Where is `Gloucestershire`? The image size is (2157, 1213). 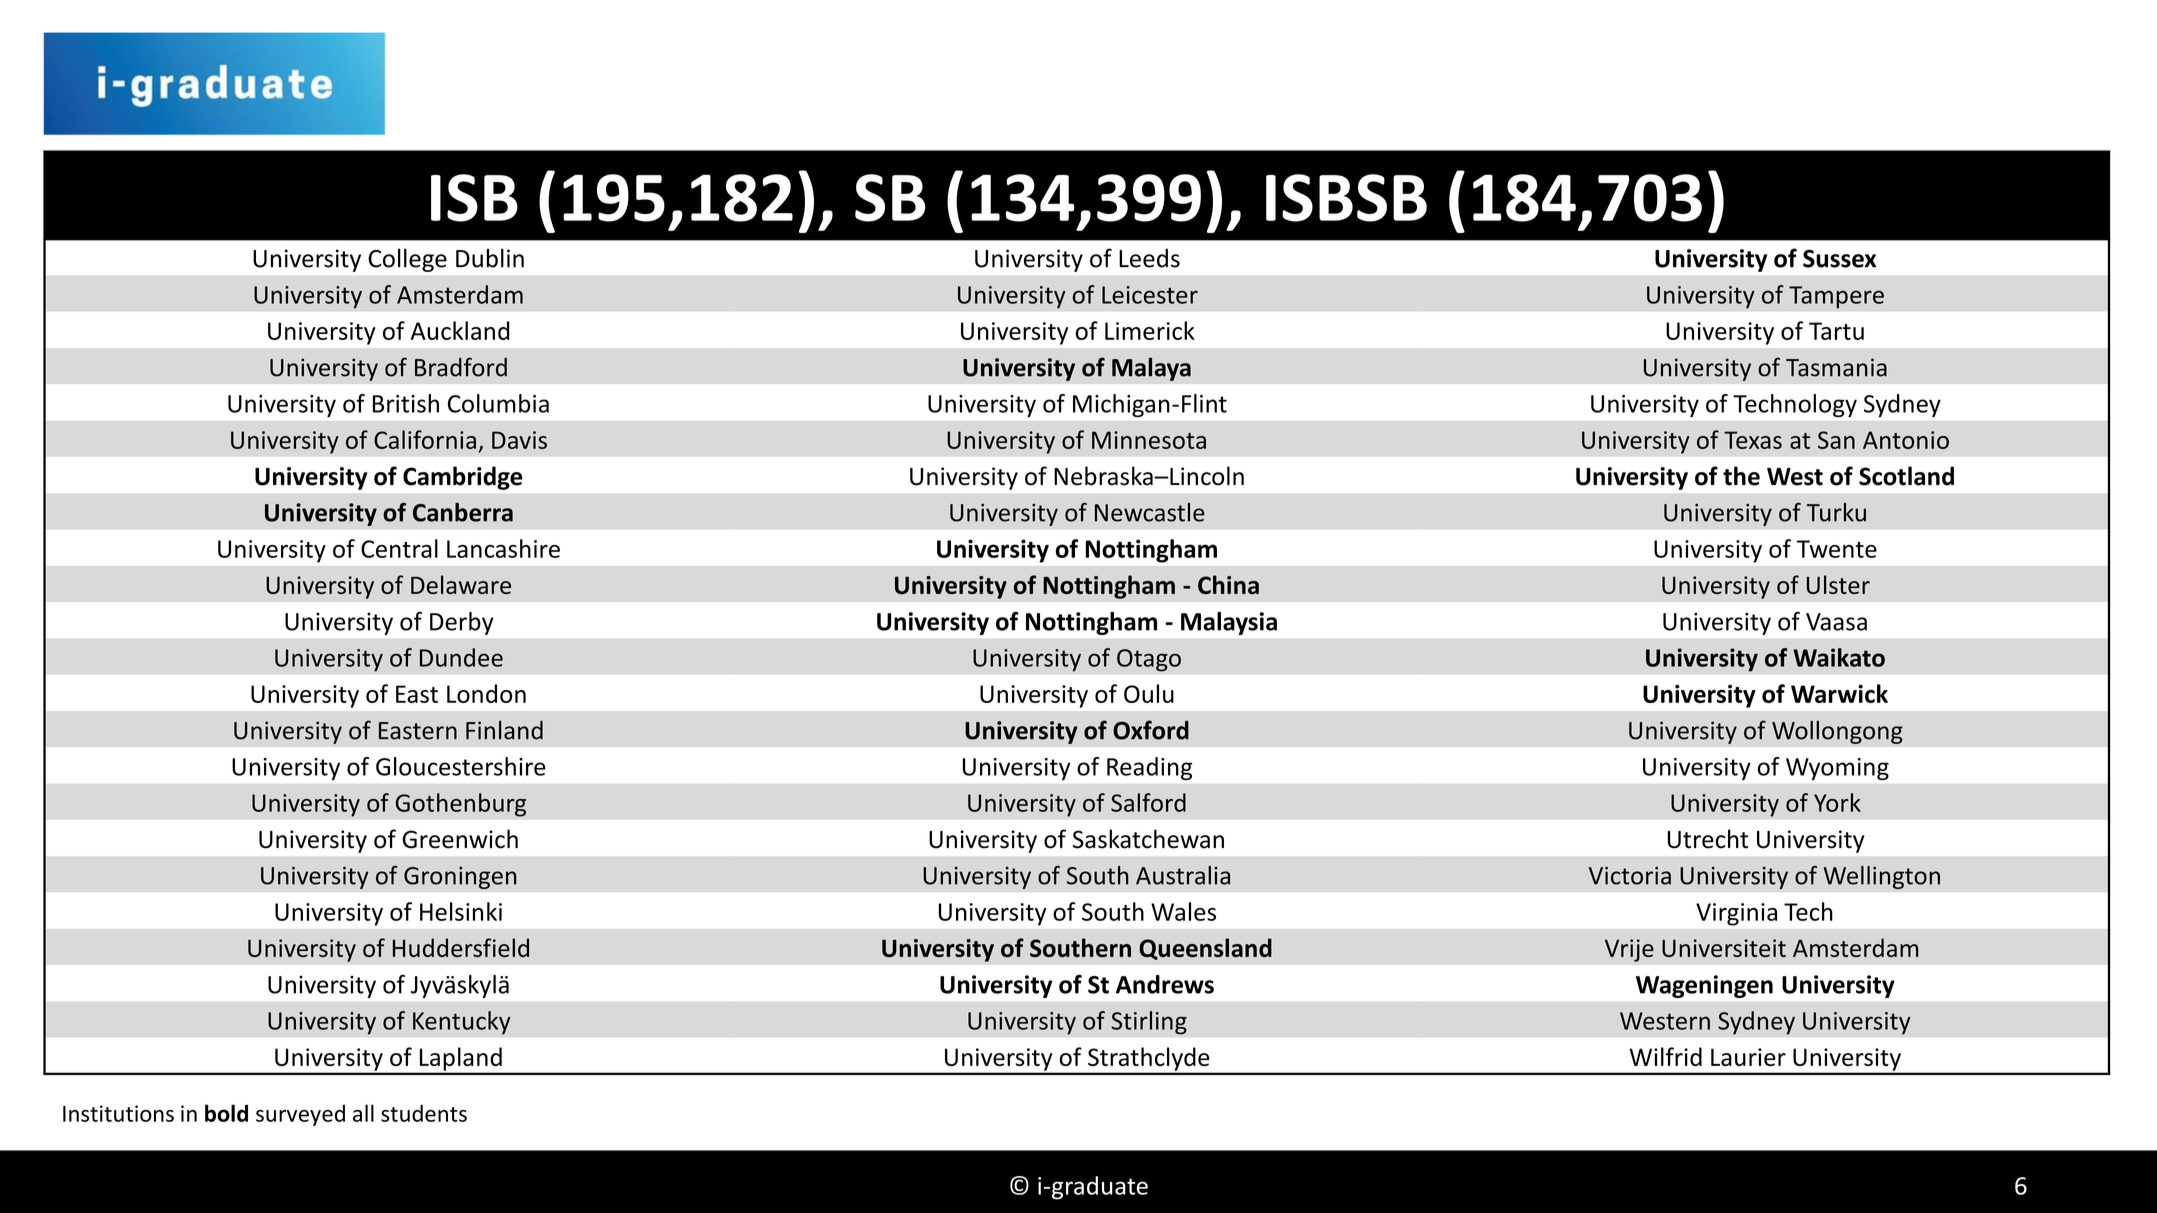
Gloucestershire is located at coordinates (461, 766).
